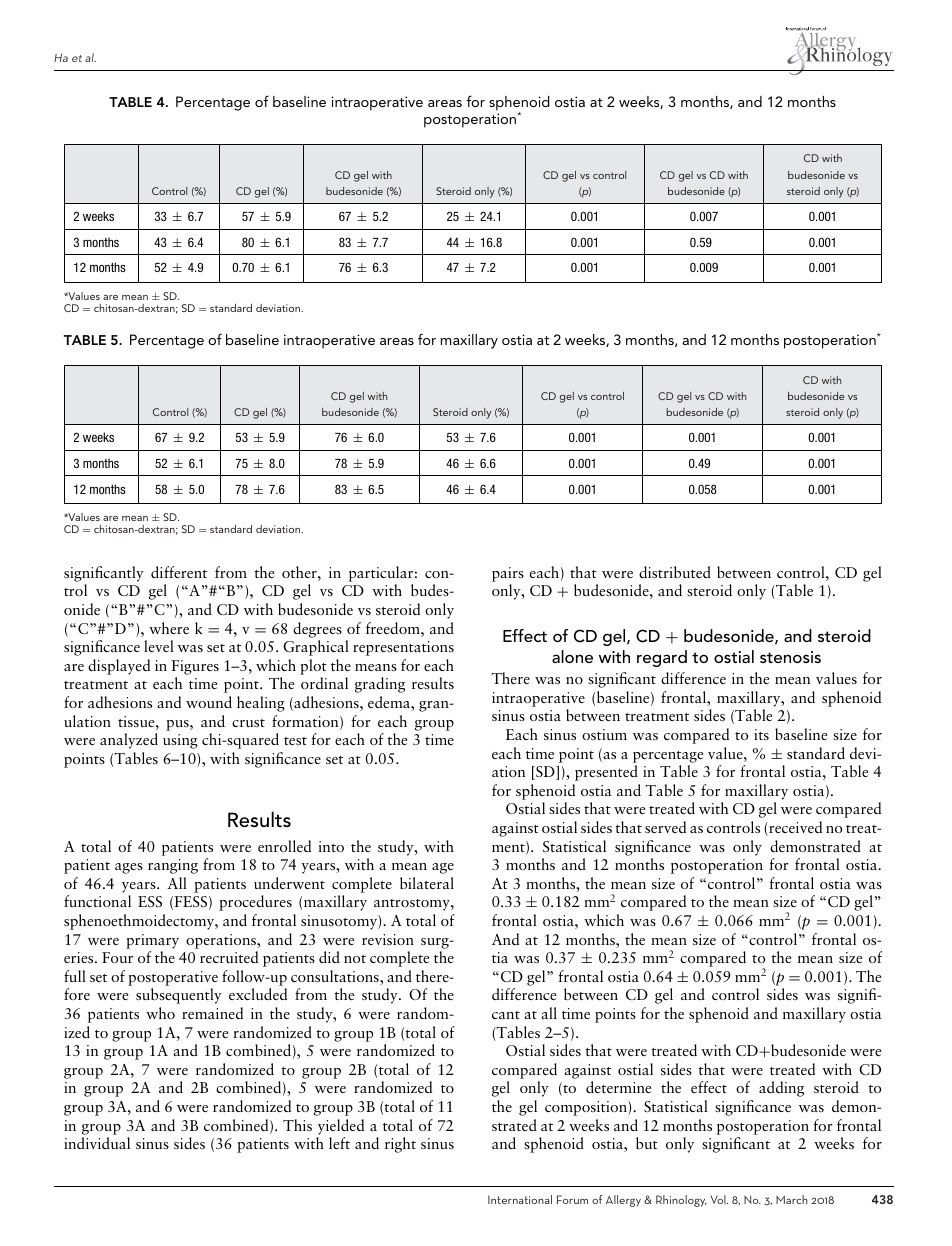 The width and height of the screenshot is (952, 1246). What do you see at coordinates (719, 1199) in the screenshot?
I see `Vol` at bounding box center [719, 1199].
